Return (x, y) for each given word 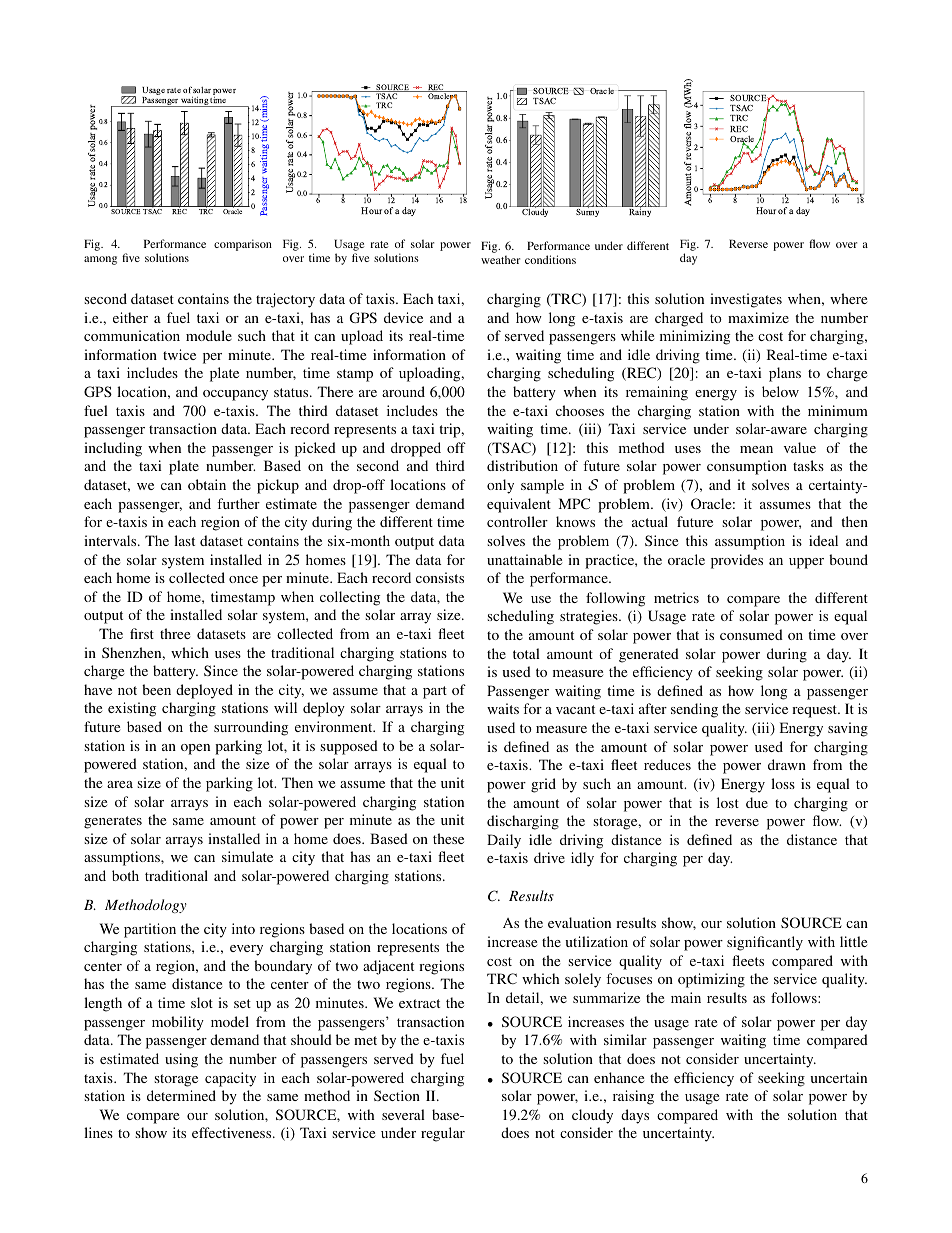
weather (500, 260)
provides (737, 561)
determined (181, 1095)
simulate (247, 856)
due (757, 802)
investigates (746, 300)
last (184, 540)
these (448, 838)
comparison (243, 245)
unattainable (524, 559)
